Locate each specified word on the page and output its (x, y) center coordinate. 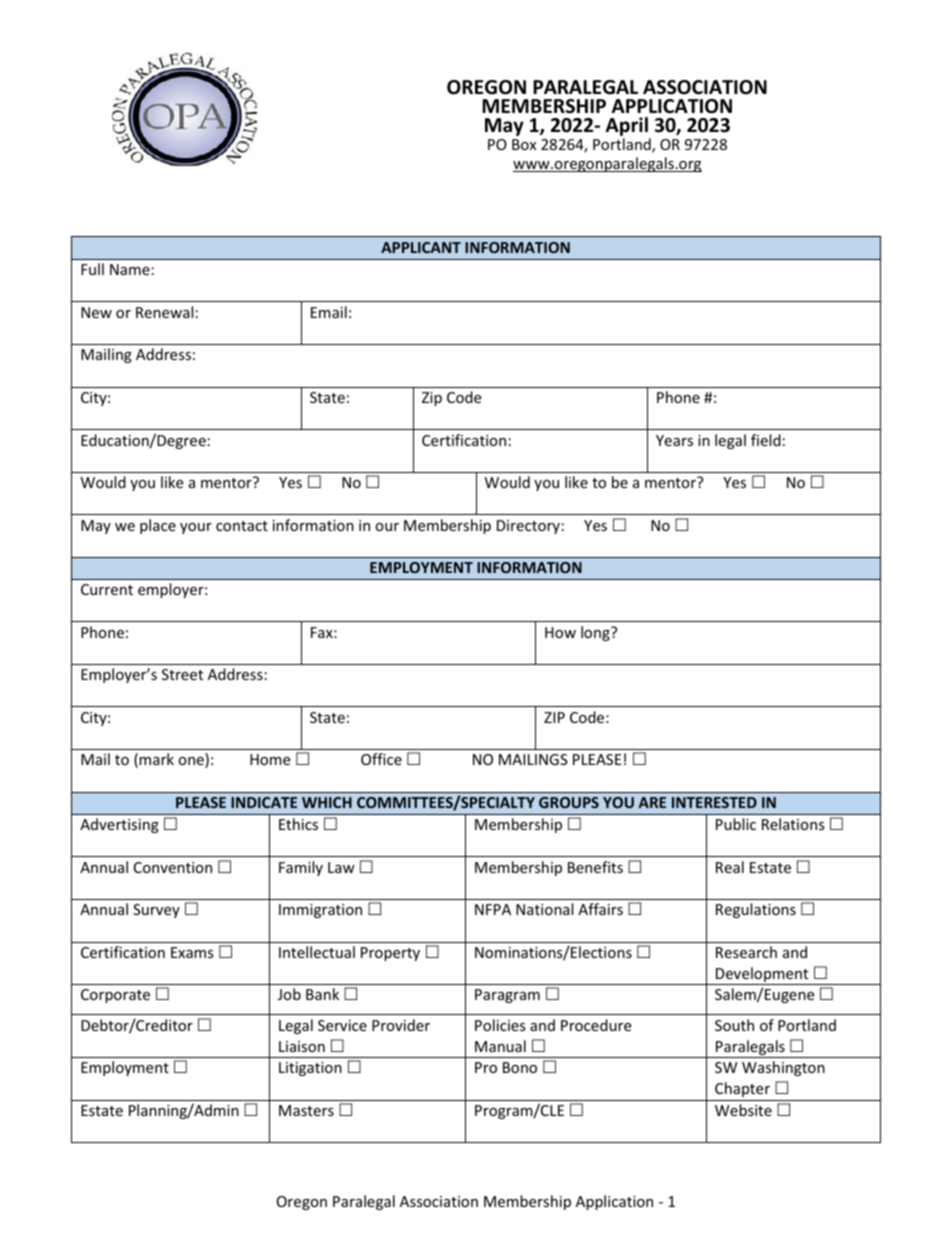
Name (130, 269)
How (560, 632)
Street (182, 674)
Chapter (742, 1089)
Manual (500, 1046)
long (596, 633)
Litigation (310, 1069)
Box (524, 144)
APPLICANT (421, 247)
